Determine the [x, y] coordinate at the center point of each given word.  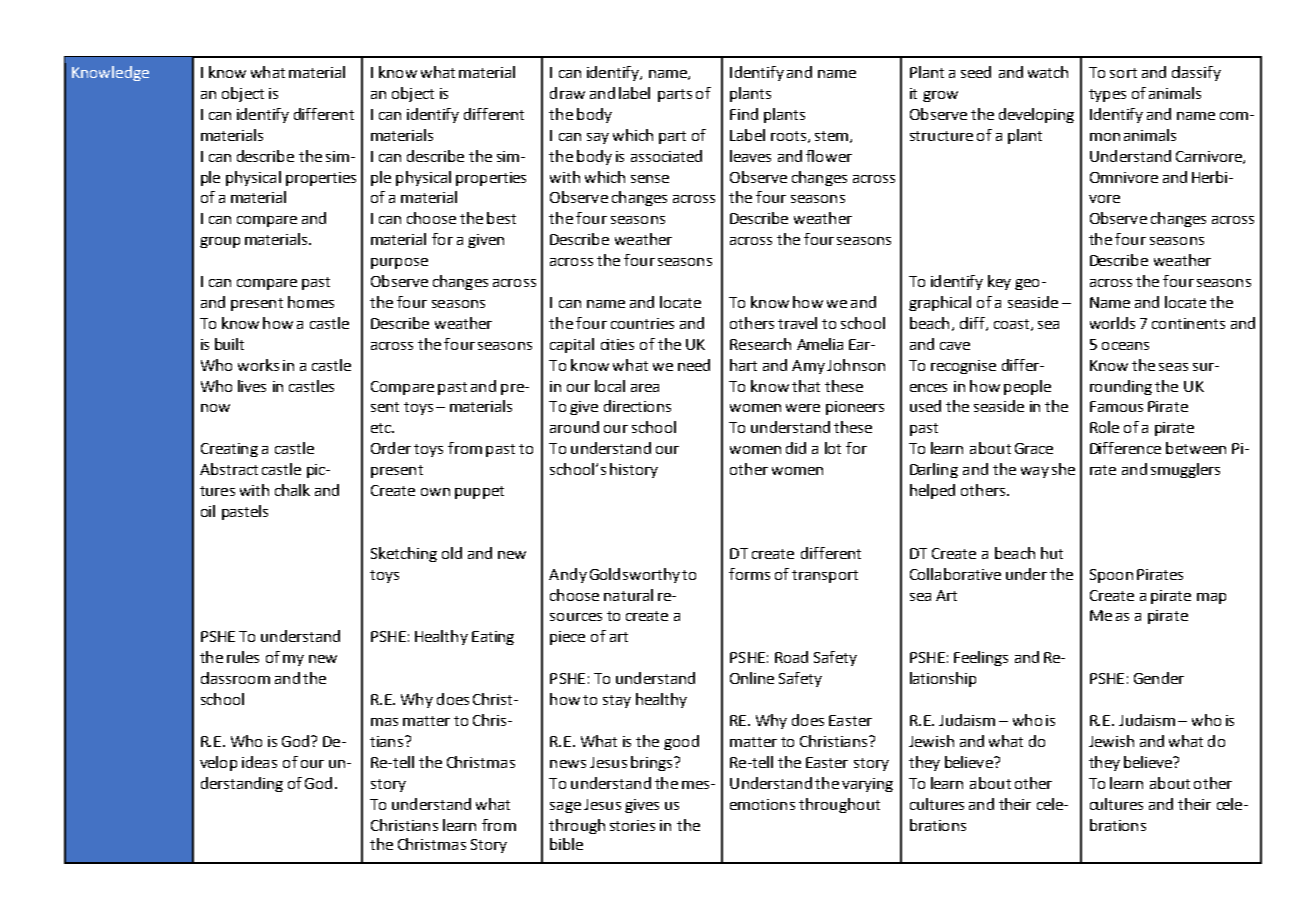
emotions [762, 804]
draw [567, 93]
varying [867, 785]
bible [566, 844]
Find [744, 114]
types [1107, 95]
